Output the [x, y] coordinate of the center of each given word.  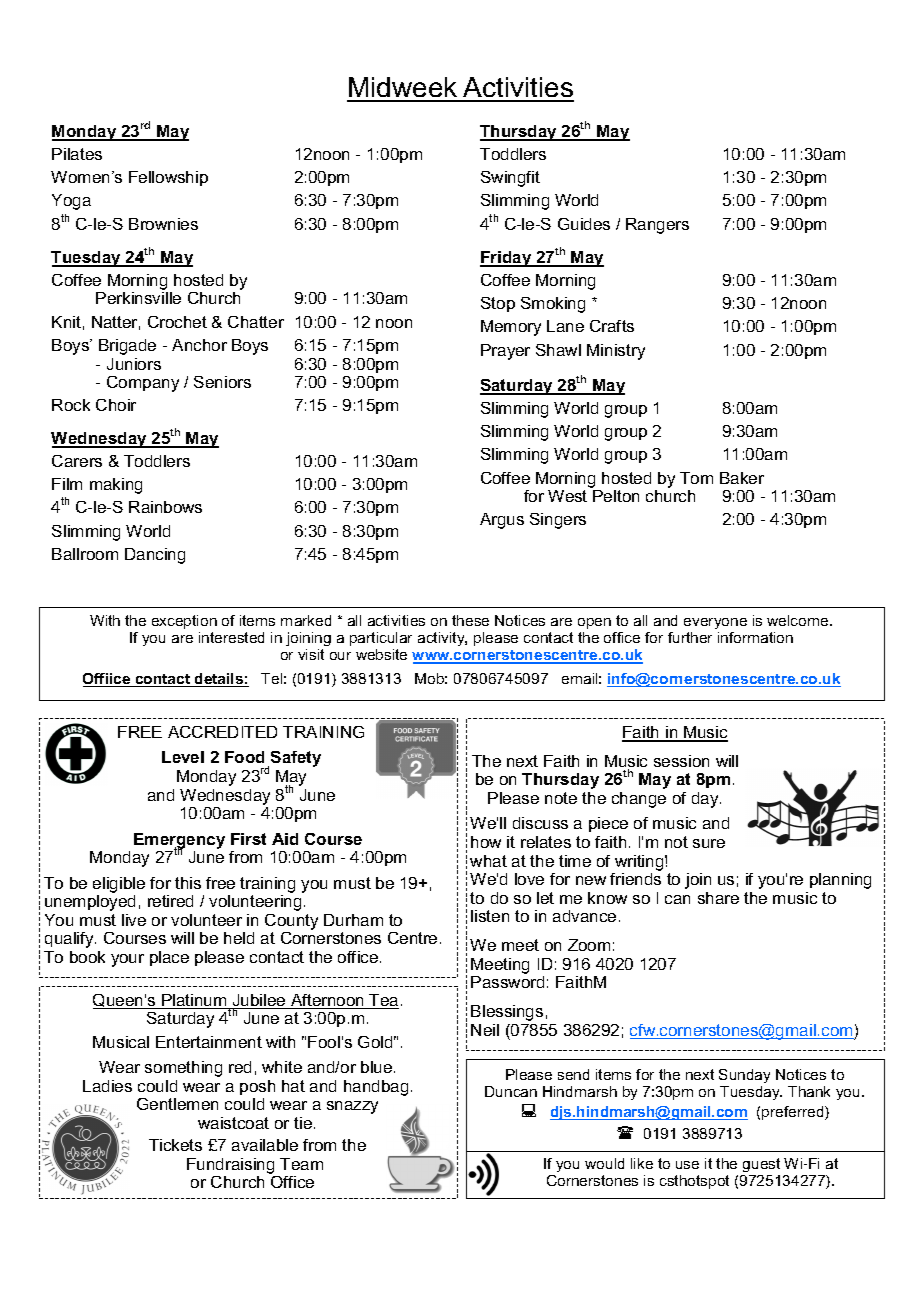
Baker [742, 478]
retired [170, 901]
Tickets [175, 1145]
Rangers [657, 226]
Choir [116, 405]
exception [184, 622]
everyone [715, 625]
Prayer [505, 352]
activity [442, 639]
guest [760, 1167]
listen [490, 916]
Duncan [511, 1091]
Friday [507, 259]
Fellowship [168, 178]
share [718, 898]
